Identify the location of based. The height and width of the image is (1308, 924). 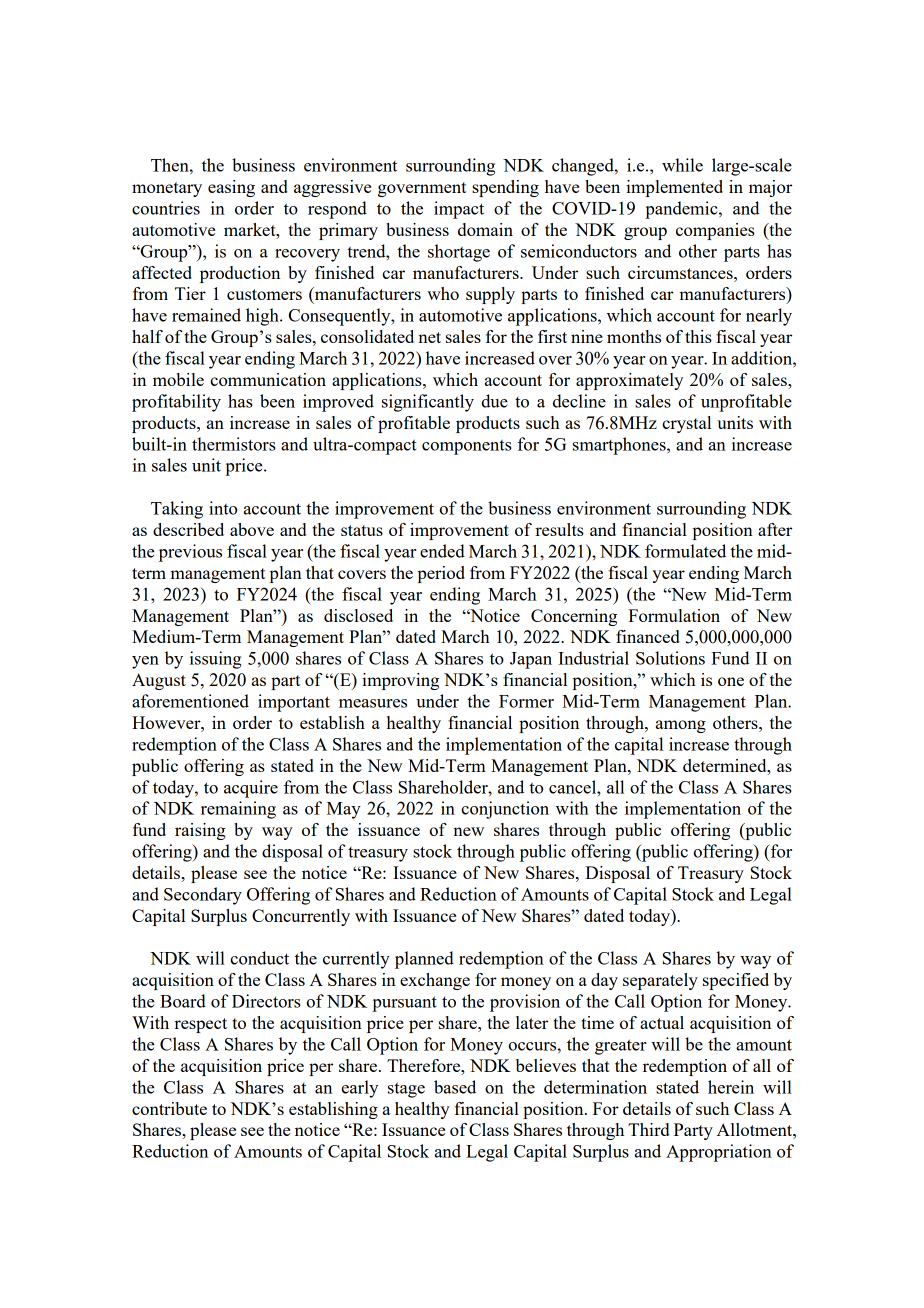
(455, 1087).
